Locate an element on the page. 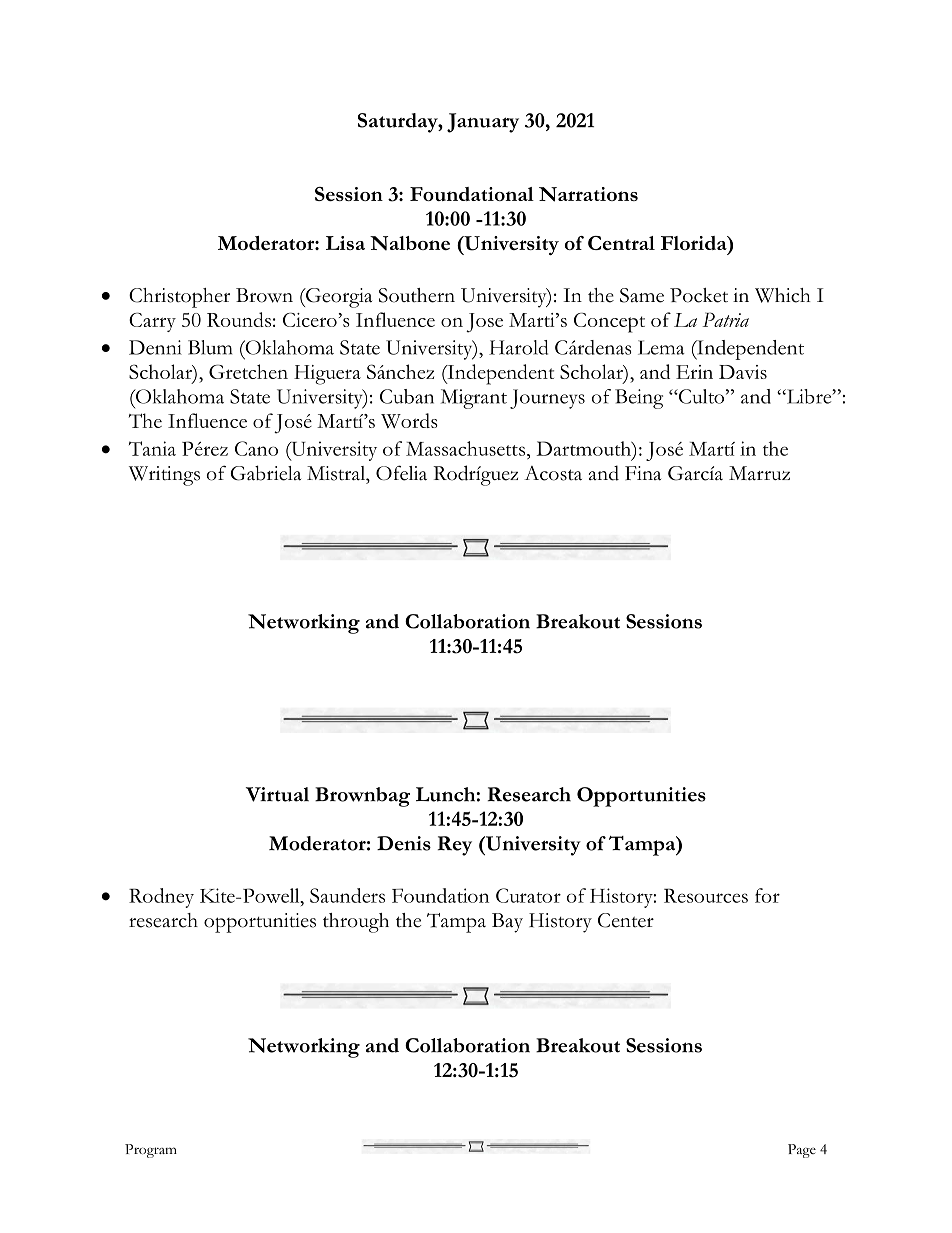 This image has width=952, height=1233. Gabriela is located at coordinates (265, 473).
